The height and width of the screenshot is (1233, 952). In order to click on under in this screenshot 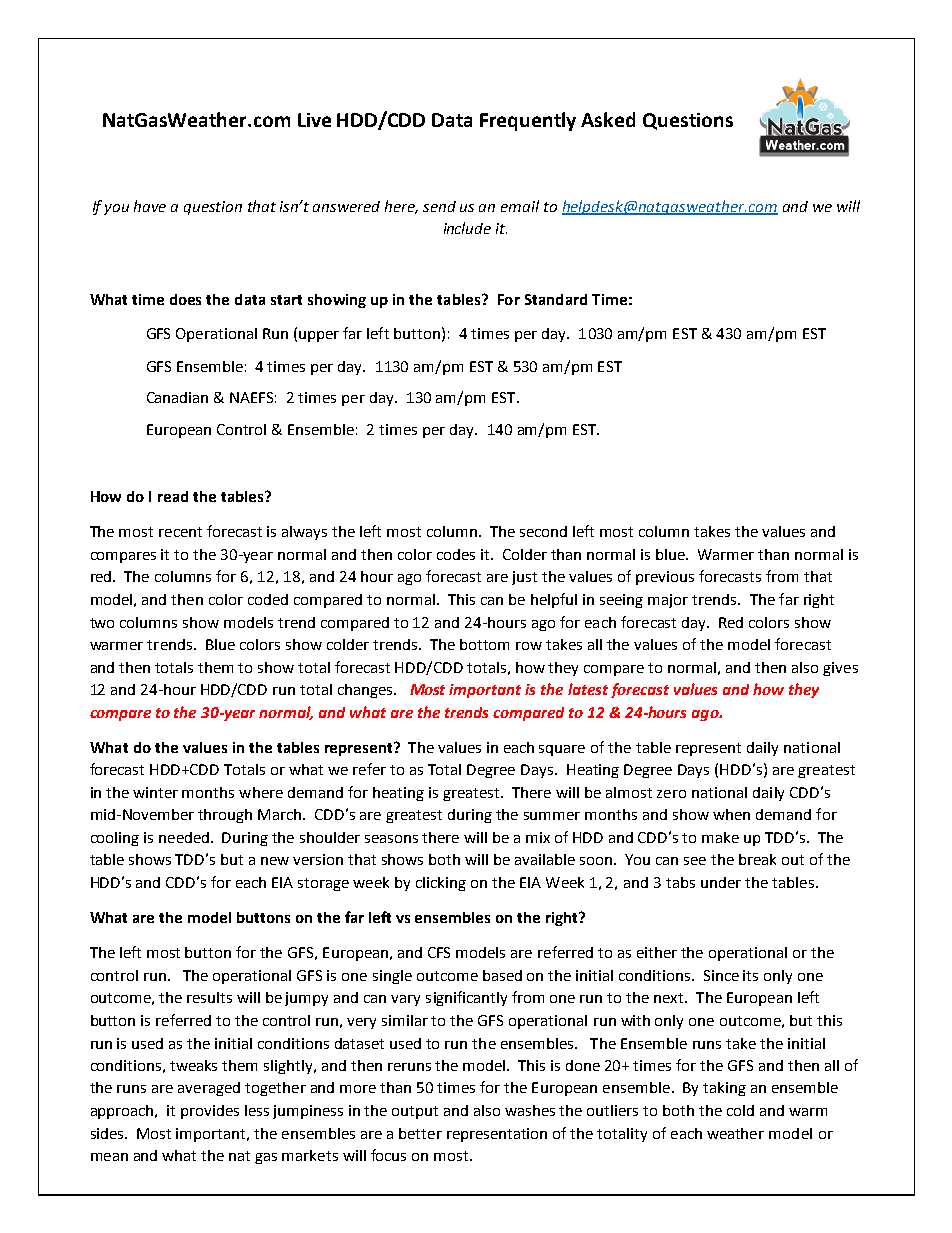, I will do `click(721, 882)`.
